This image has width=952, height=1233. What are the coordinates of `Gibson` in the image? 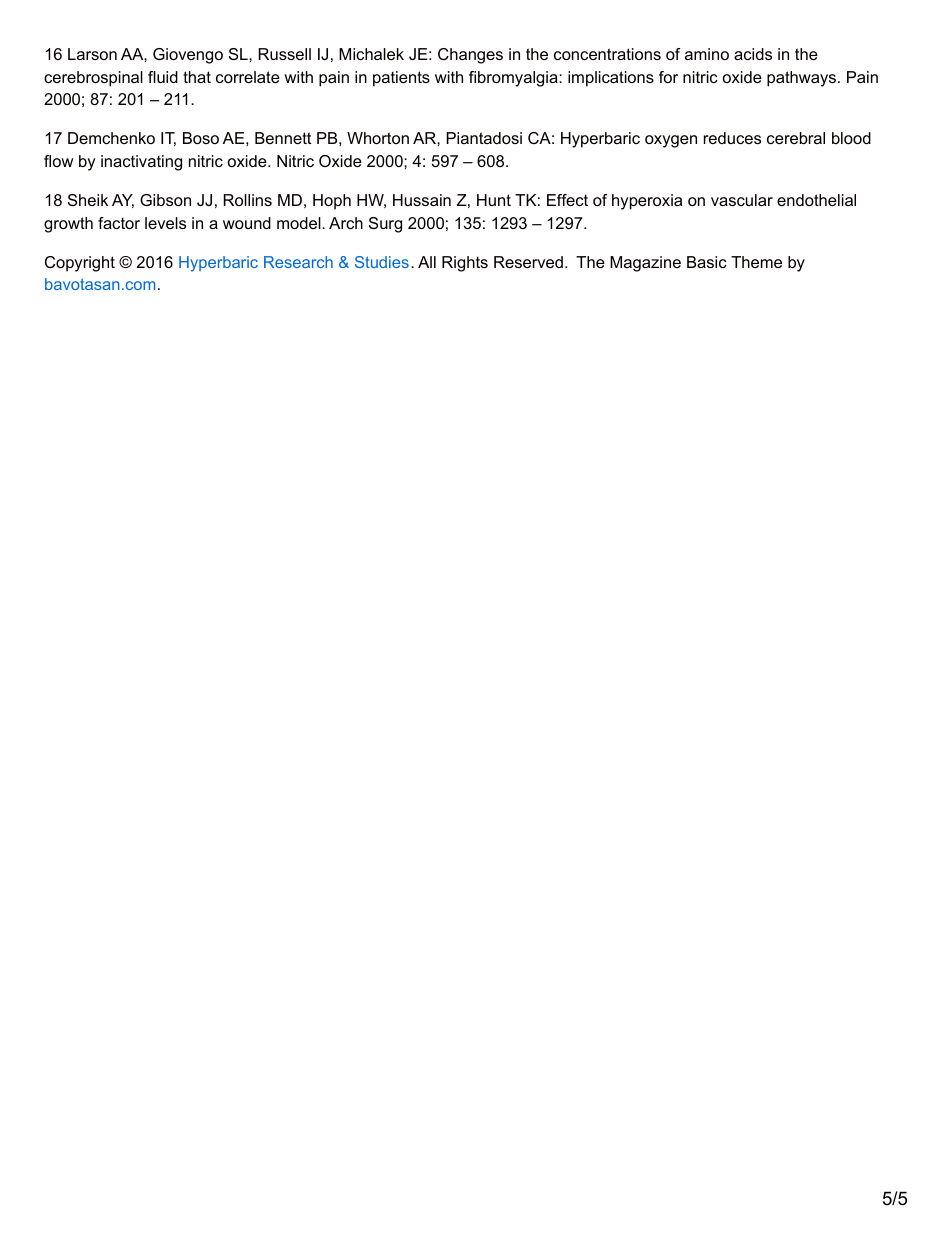 It's located at (165, 200).
